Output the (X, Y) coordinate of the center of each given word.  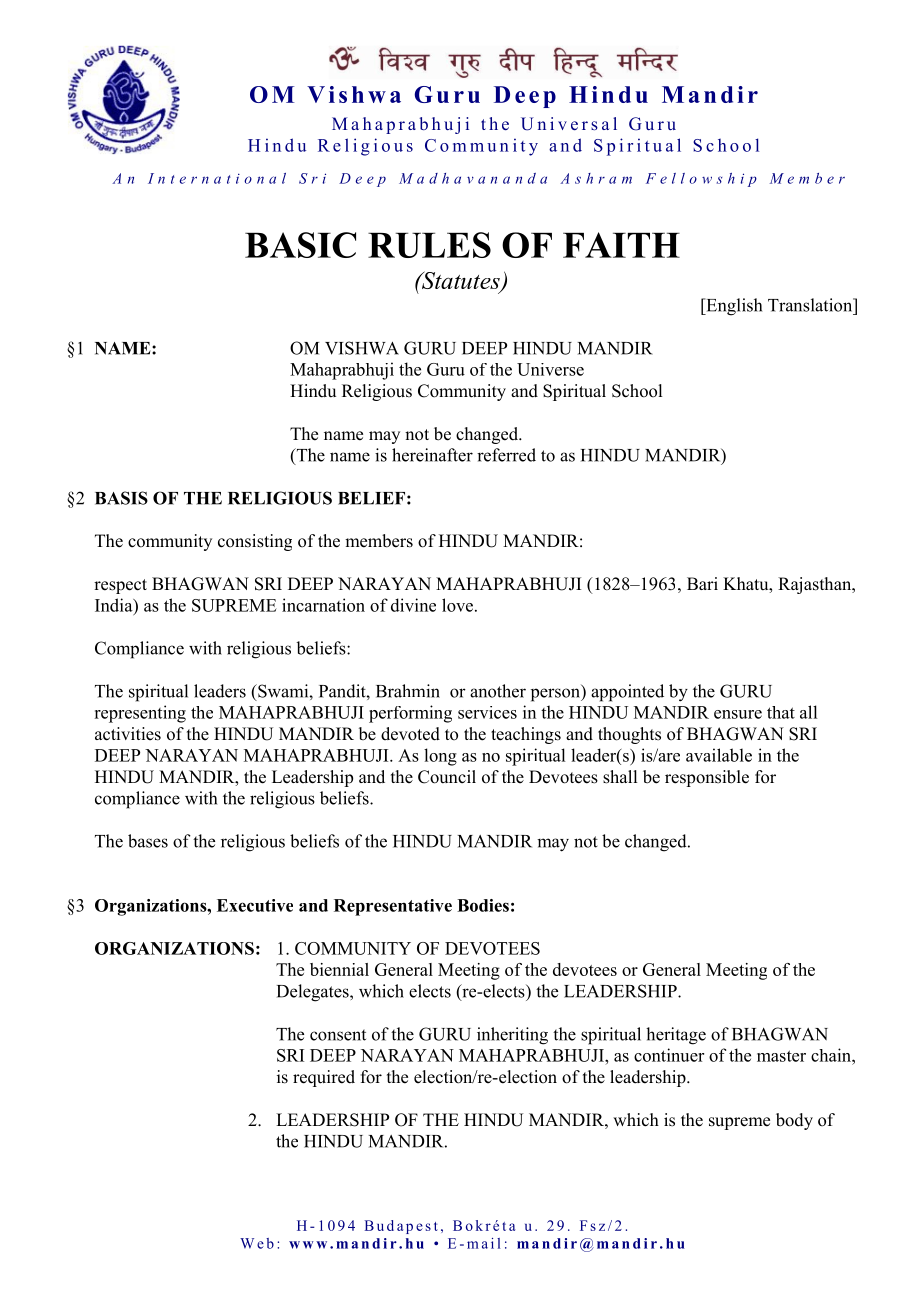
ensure (738, 714)
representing (140, 714)
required (324, 1078)
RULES (429, 245)
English (733, 307)
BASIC (300, 245)
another (498, 691)
